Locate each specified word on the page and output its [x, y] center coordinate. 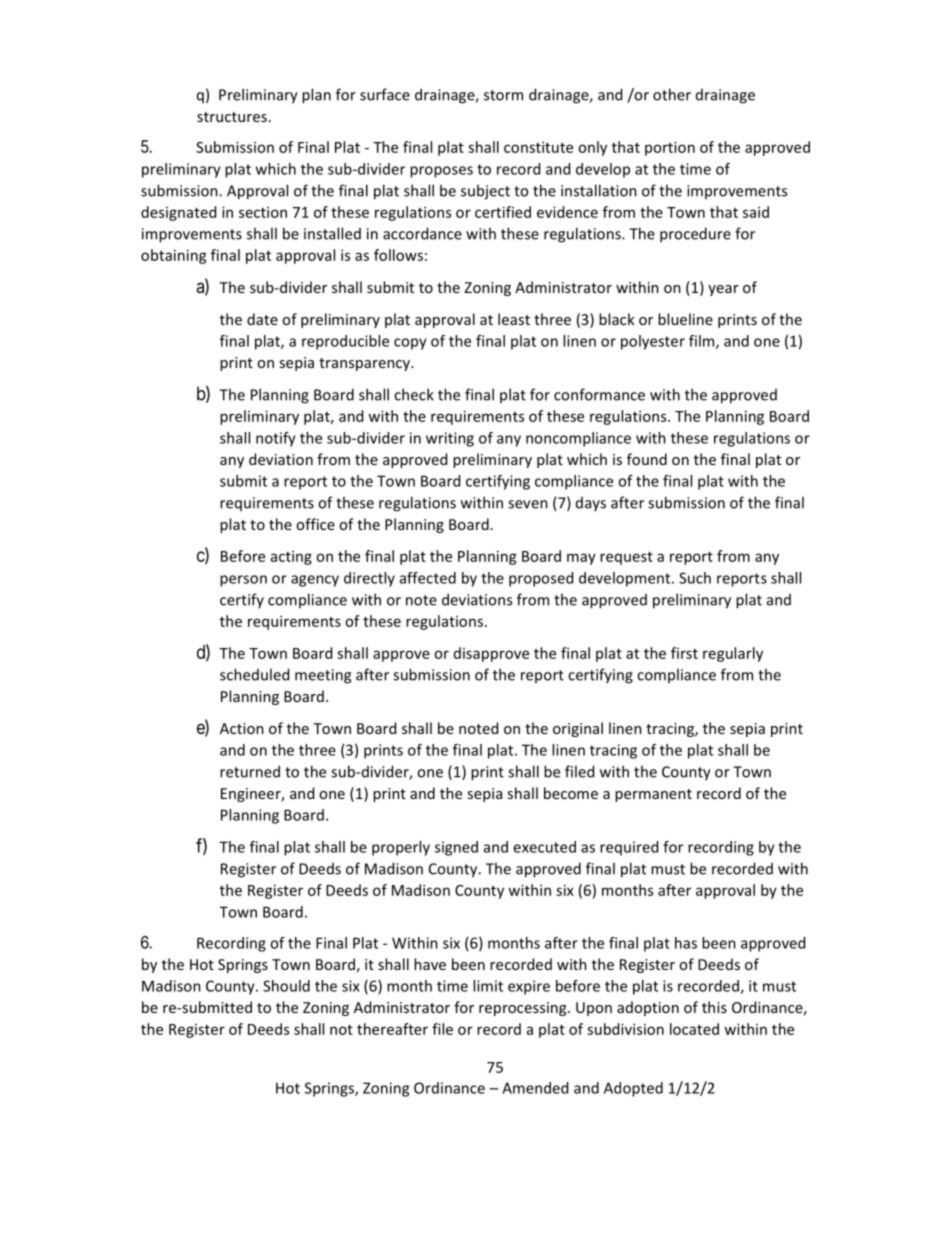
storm [503, 95]
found [647, 459]
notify [276, 439]
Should [286, 986]
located [694, 1029]
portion [670, 148]
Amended [535, 1088]
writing [450, 439]
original [578, 729]
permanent [653, 795]
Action [242, 728]
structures [232, 117]
